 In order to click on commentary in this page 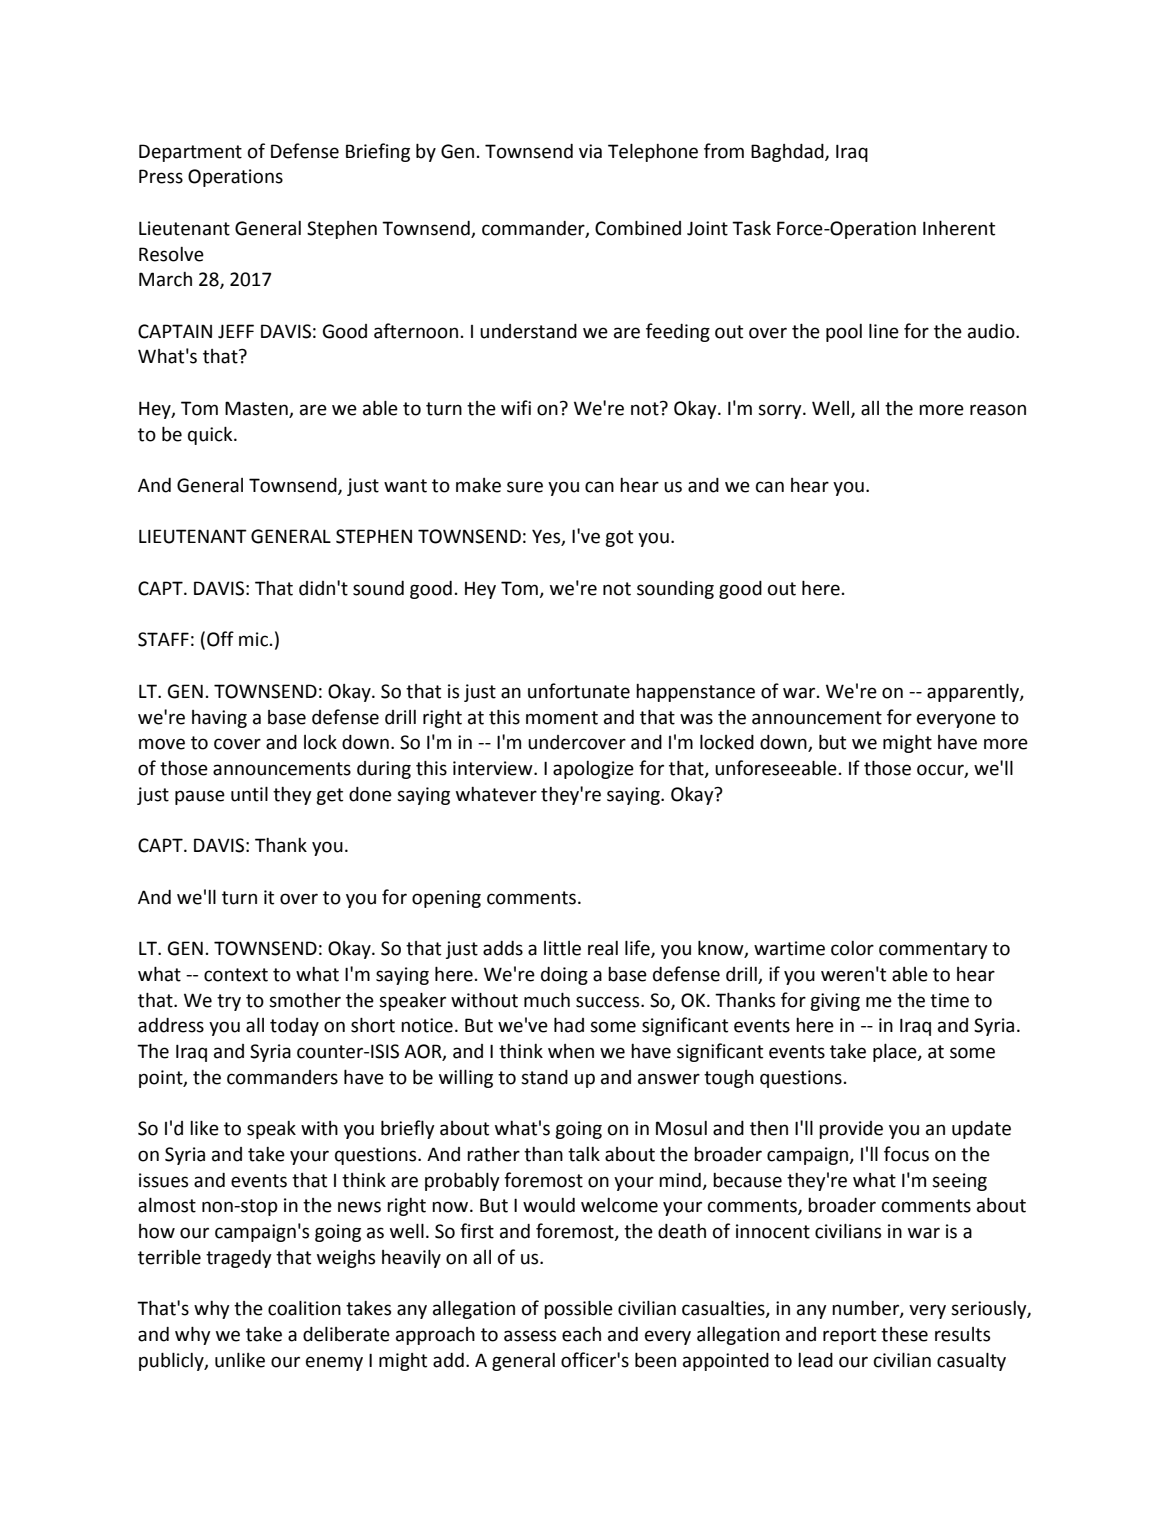, I will do `click(933, 950)`.
